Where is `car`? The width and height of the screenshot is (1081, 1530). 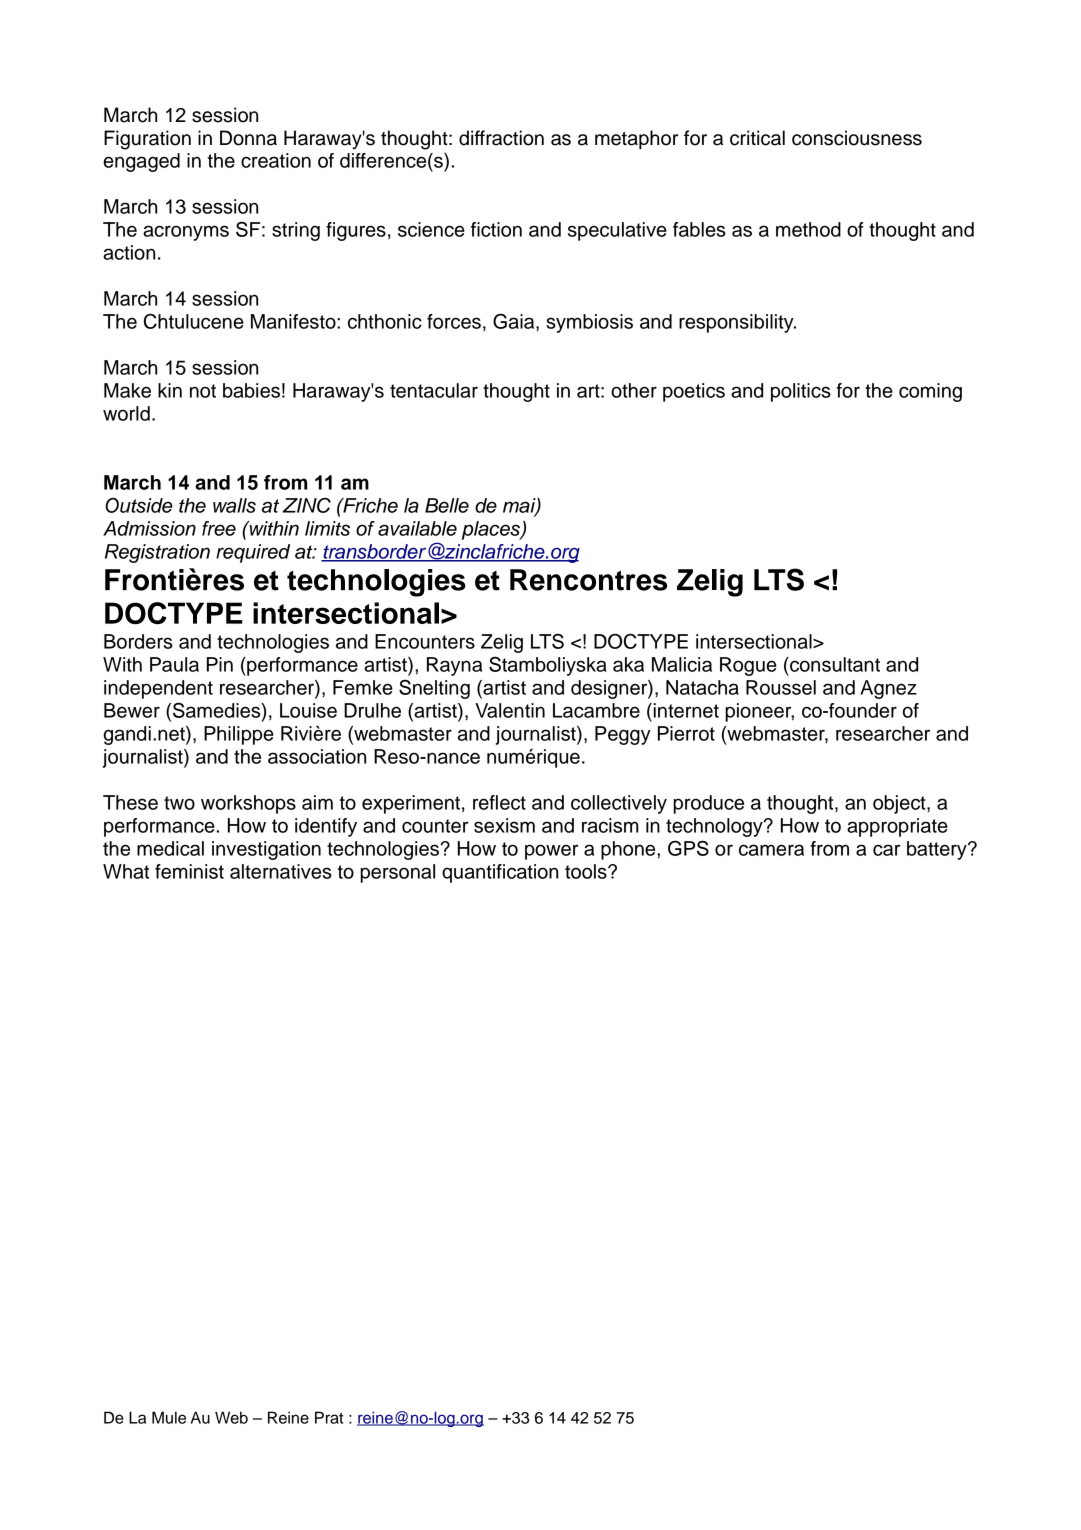
car is located at coordinates (886, 850).
